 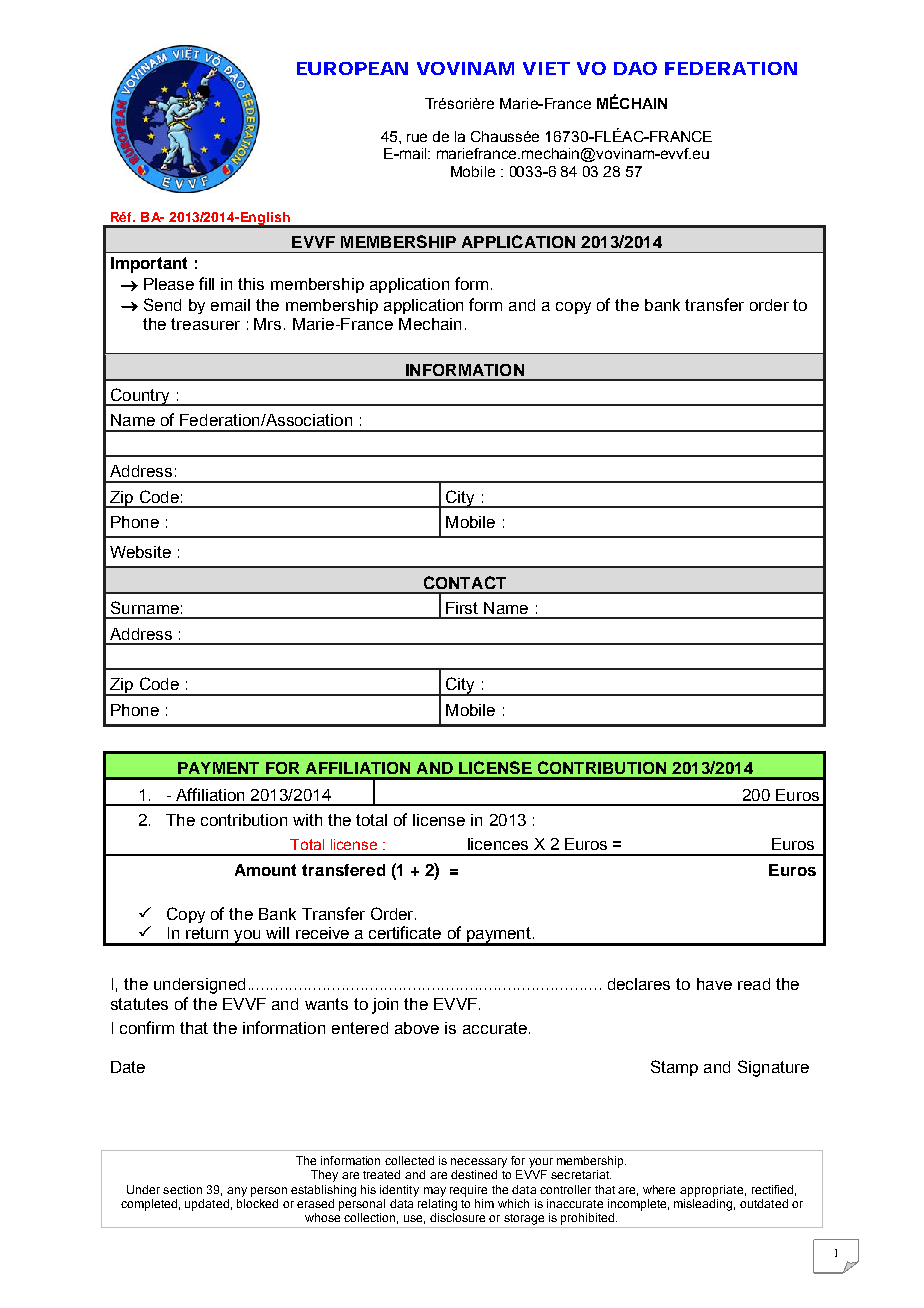 What do you see at coordinates (417, 137) in the document?
I see `rue` at bounding box center [417, 137].
